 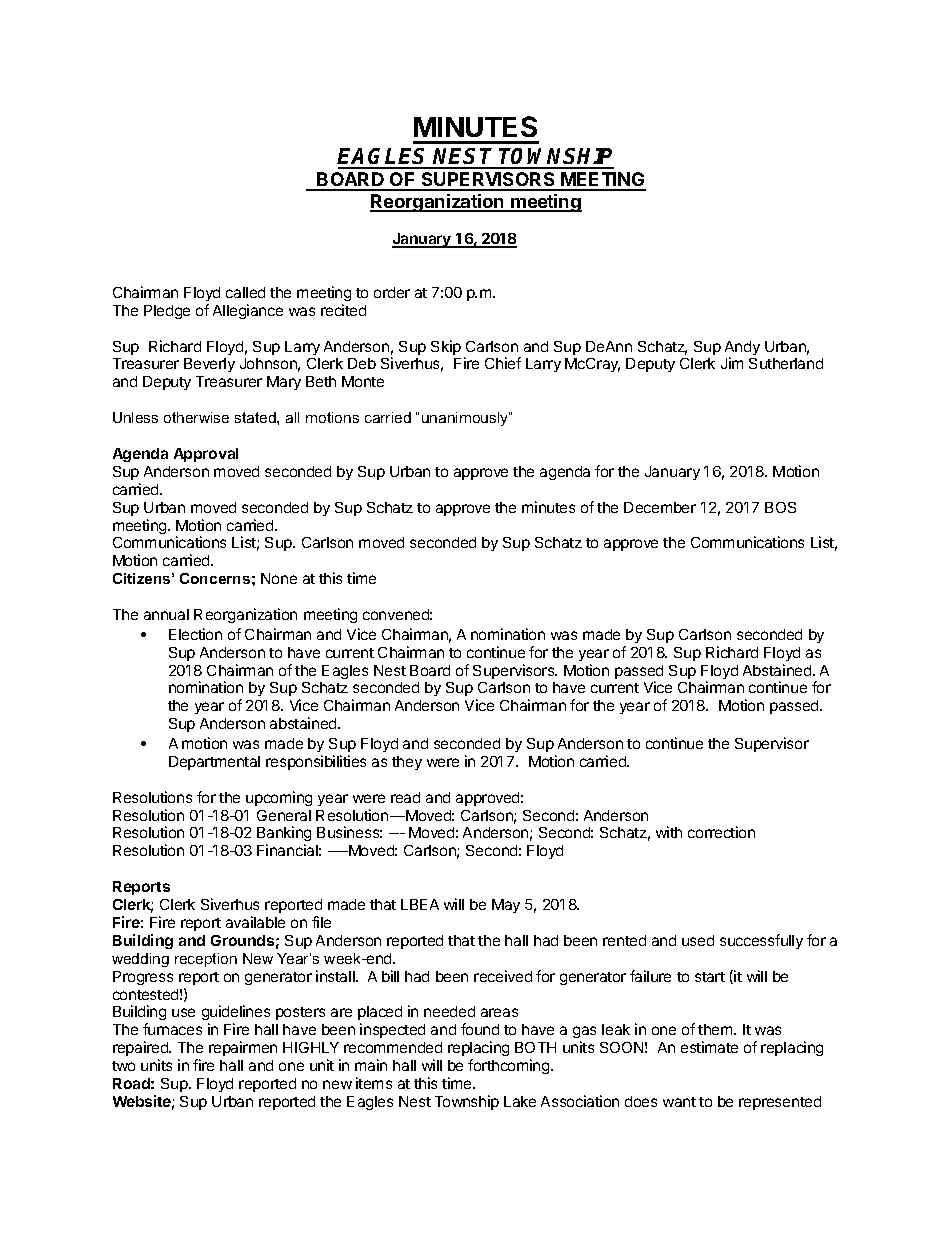 I want to click on Skip, so click(x=446, y=347).
